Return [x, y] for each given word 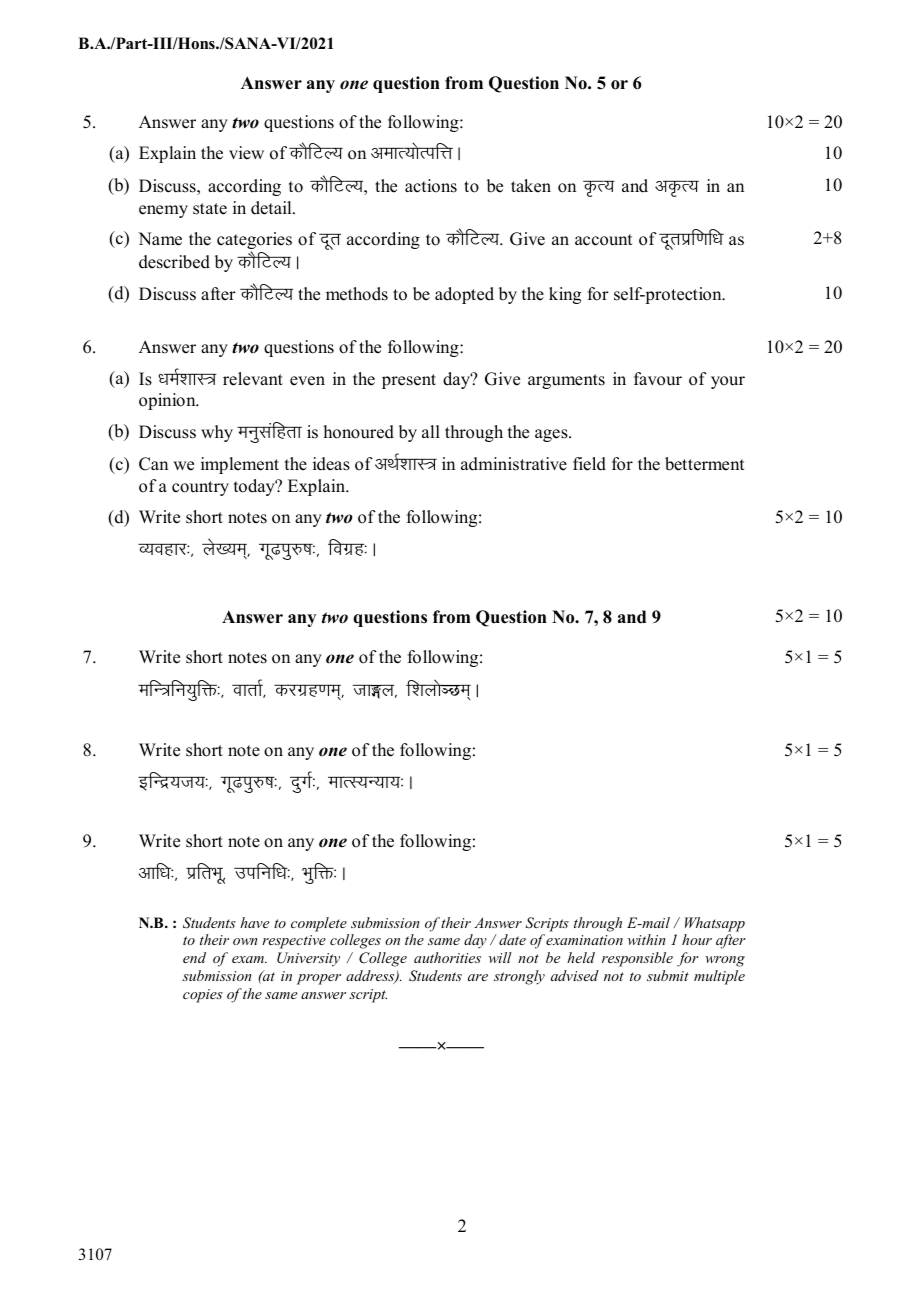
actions [431, 186]
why [217, 433]
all [431, 431]
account [603, 240]
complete [319, 924]
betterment [704, 464]
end [194, 957]
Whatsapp [715, 924]
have [254, 922]
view [246, 153]
